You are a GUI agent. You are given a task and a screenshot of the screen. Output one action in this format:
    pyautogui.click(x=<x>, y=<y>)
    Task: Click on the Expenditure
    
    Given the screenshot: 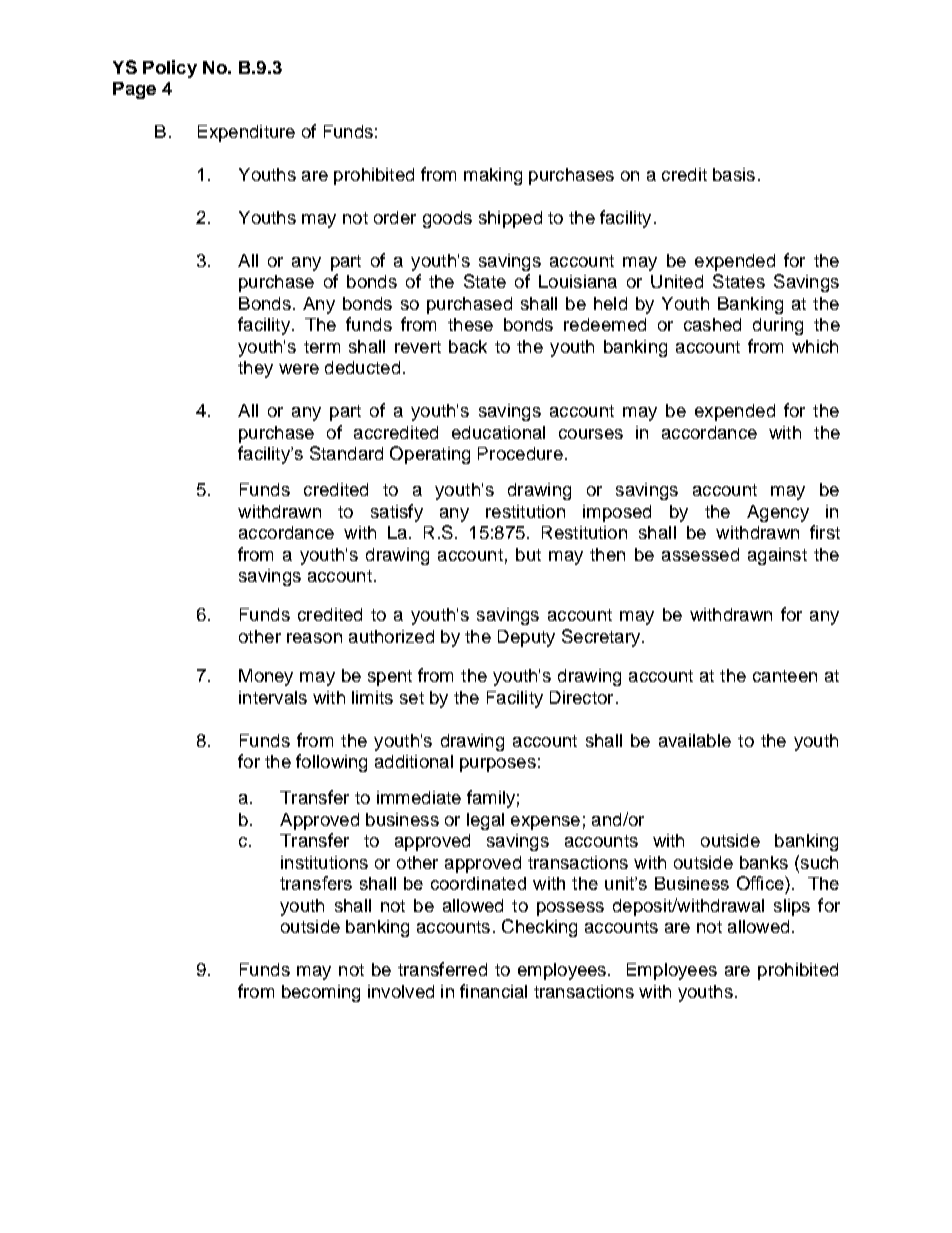 What is the action you would take?
    pyautogui.click(x=246, y=133)
